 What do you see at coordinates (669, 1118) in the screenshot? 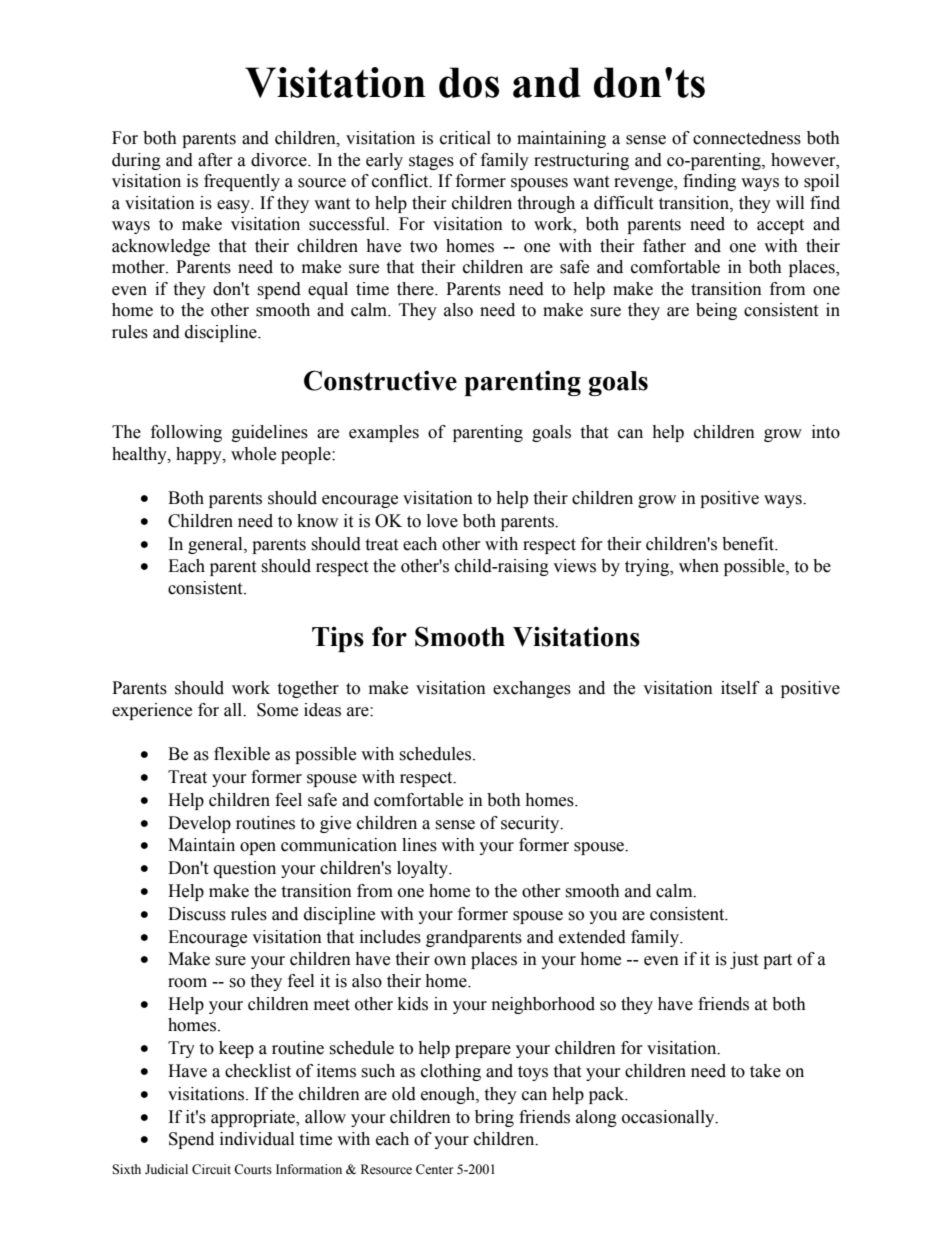
I see `occasionally` at bounding box center [669, 1118].
